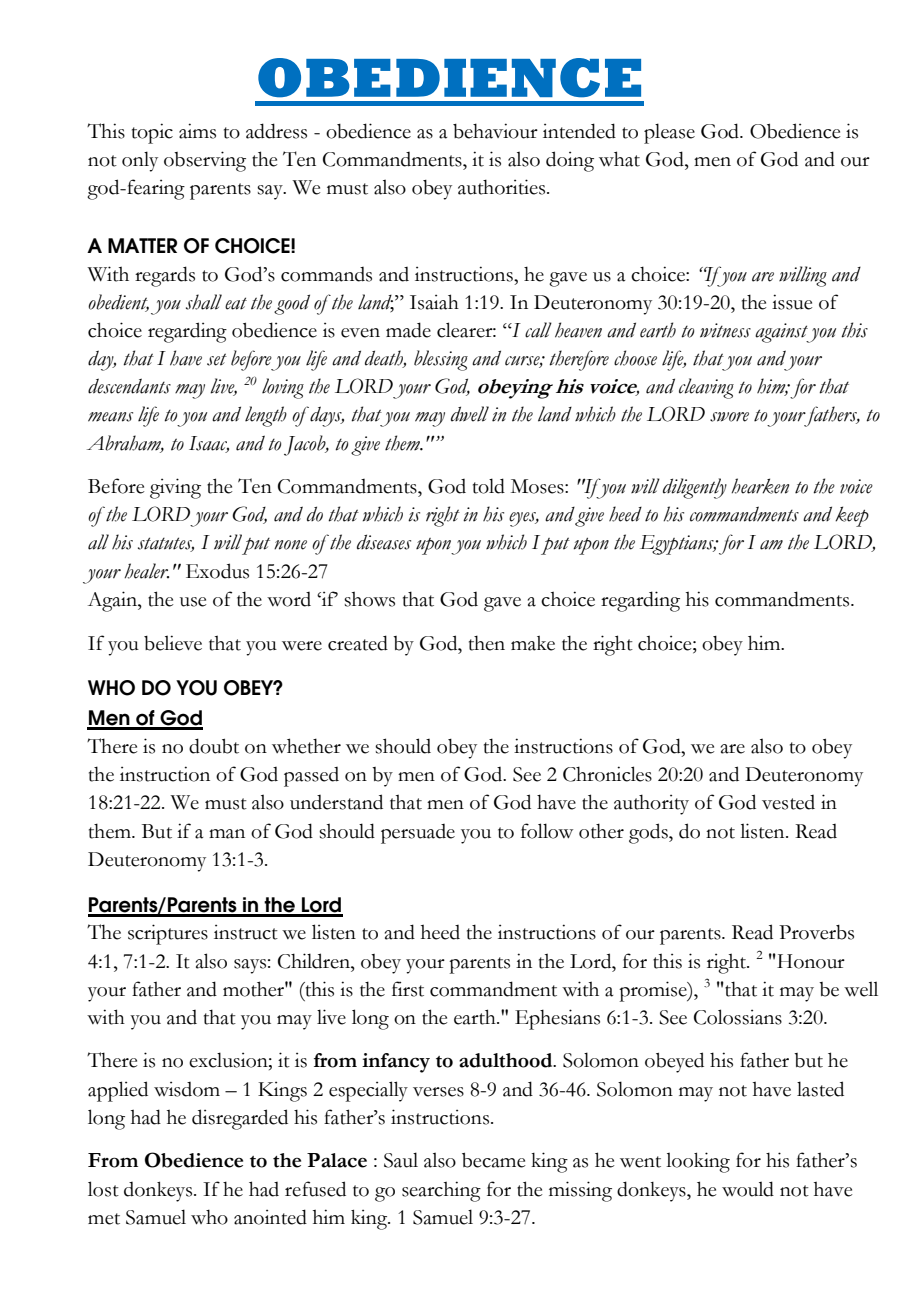 This document has width=924, height=1308. I want to click on scriptures, so click(168, 934).
